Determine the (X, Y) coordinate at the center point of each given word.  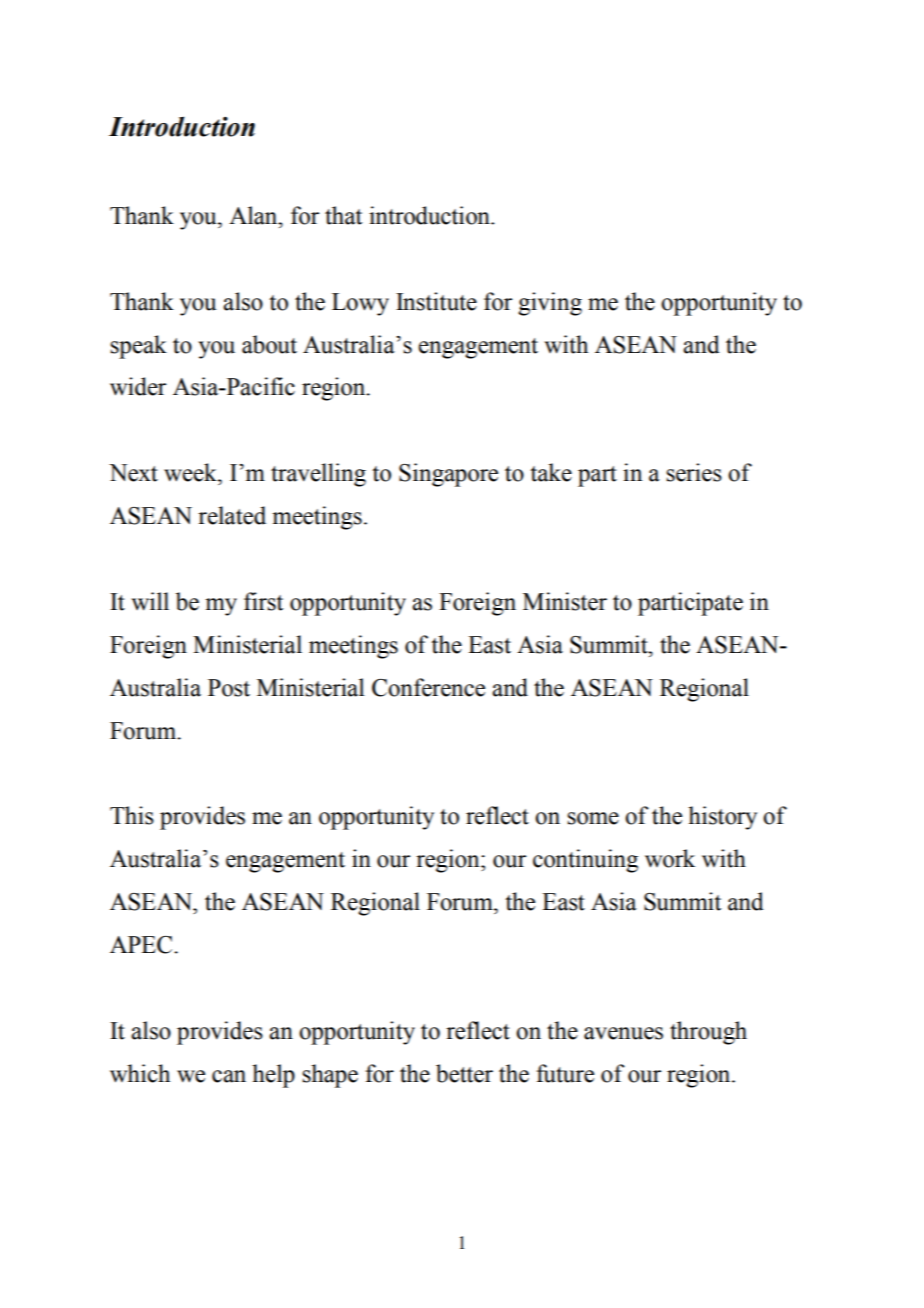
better (464, 1073)
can (229, 1076)
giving (550, 304)
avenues (623, 1033)
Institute (436, 301)
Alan (254, 215)
